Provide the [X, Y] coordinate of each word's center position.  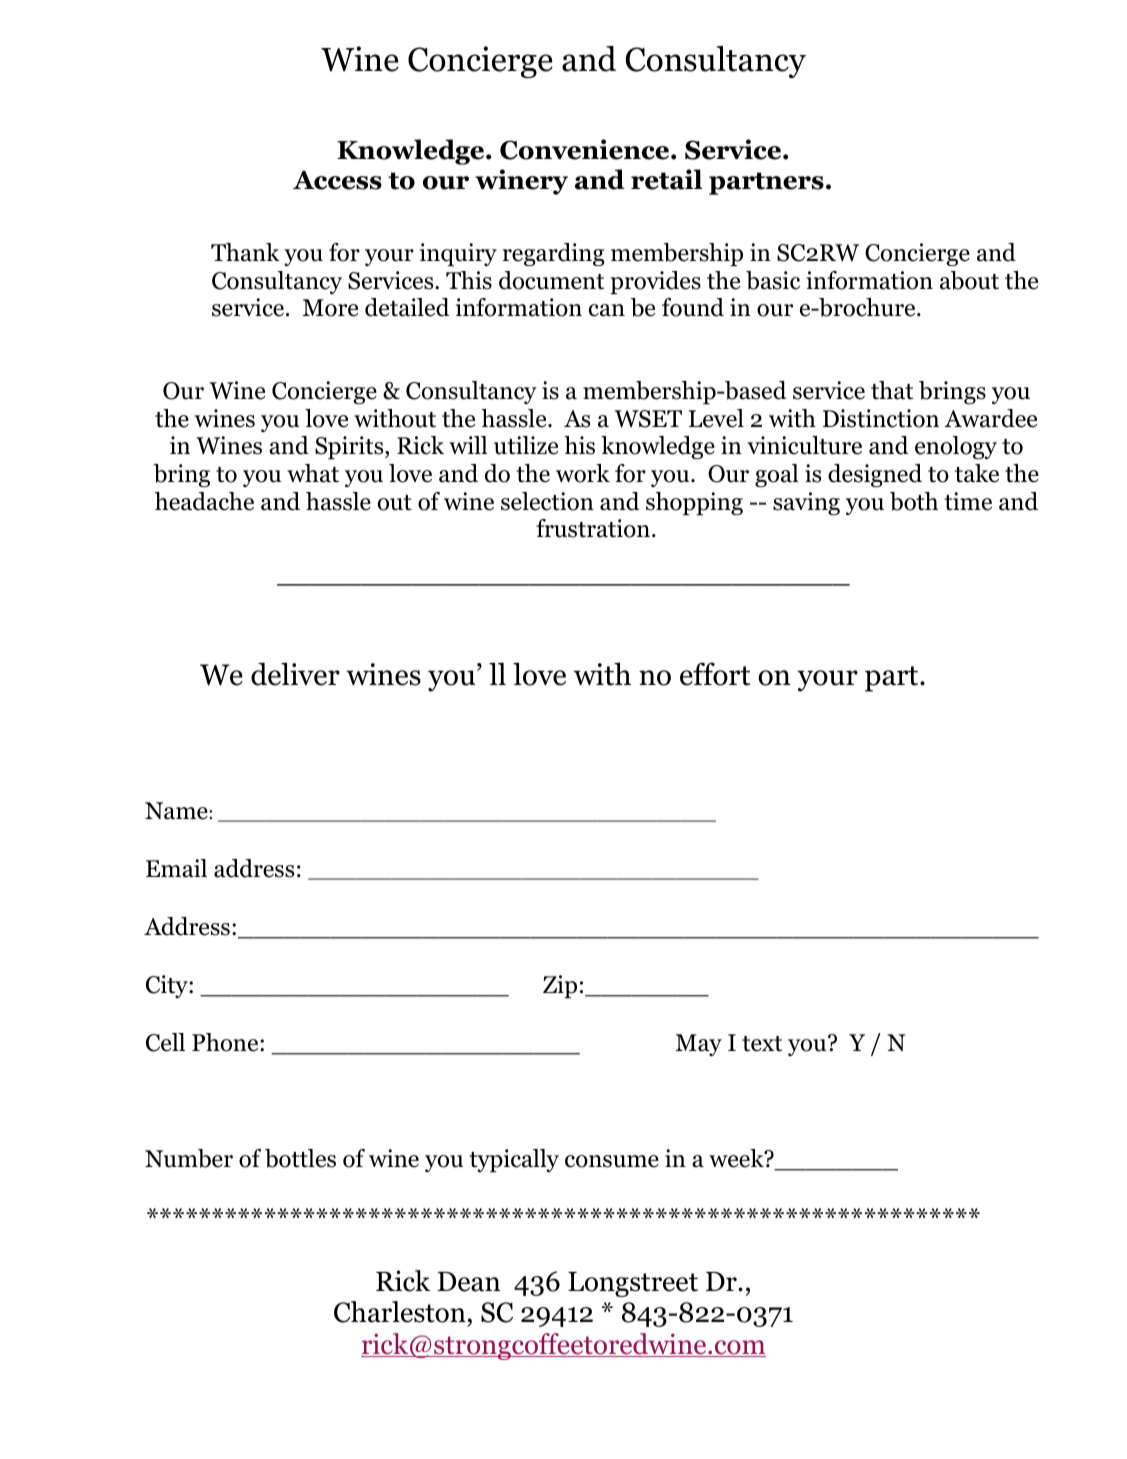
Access [337, 180]
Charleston [401, 1313]
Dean [468, 1282]
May [699, 1045]
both [914, 501]
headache [204, 501]
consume [612, 1161]
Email [176, 868]
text [762, 1044]
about [969, 280]
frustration [593, 528]
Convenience [586, 149]
